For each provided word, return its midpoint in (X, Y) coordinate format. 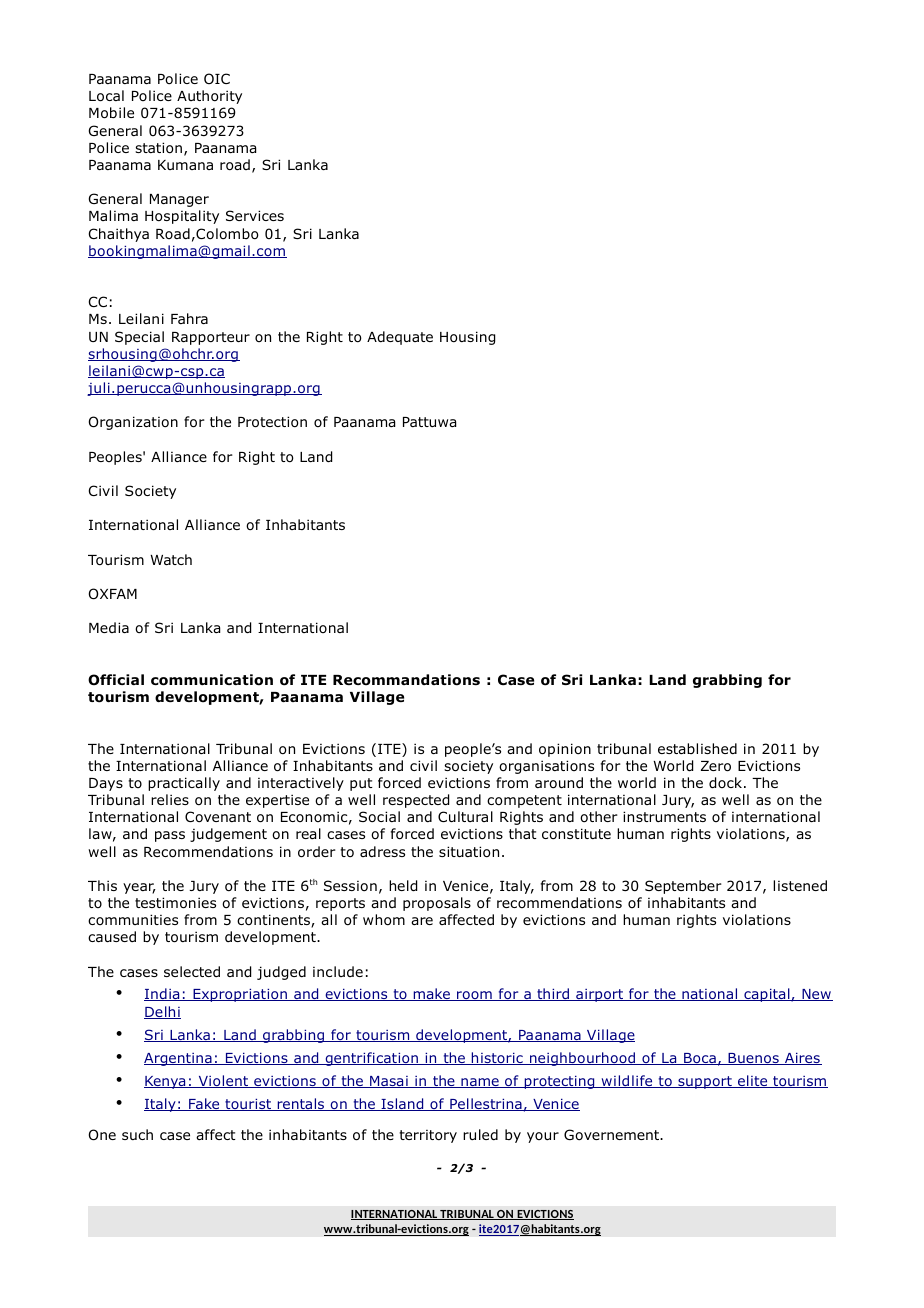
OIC (217, 78)
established (697, 748)
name (480, 1083)
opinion (565, 750)
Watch (171, 559)
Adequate (400, 338)
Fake (204, 1104)
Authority (209, 97)
